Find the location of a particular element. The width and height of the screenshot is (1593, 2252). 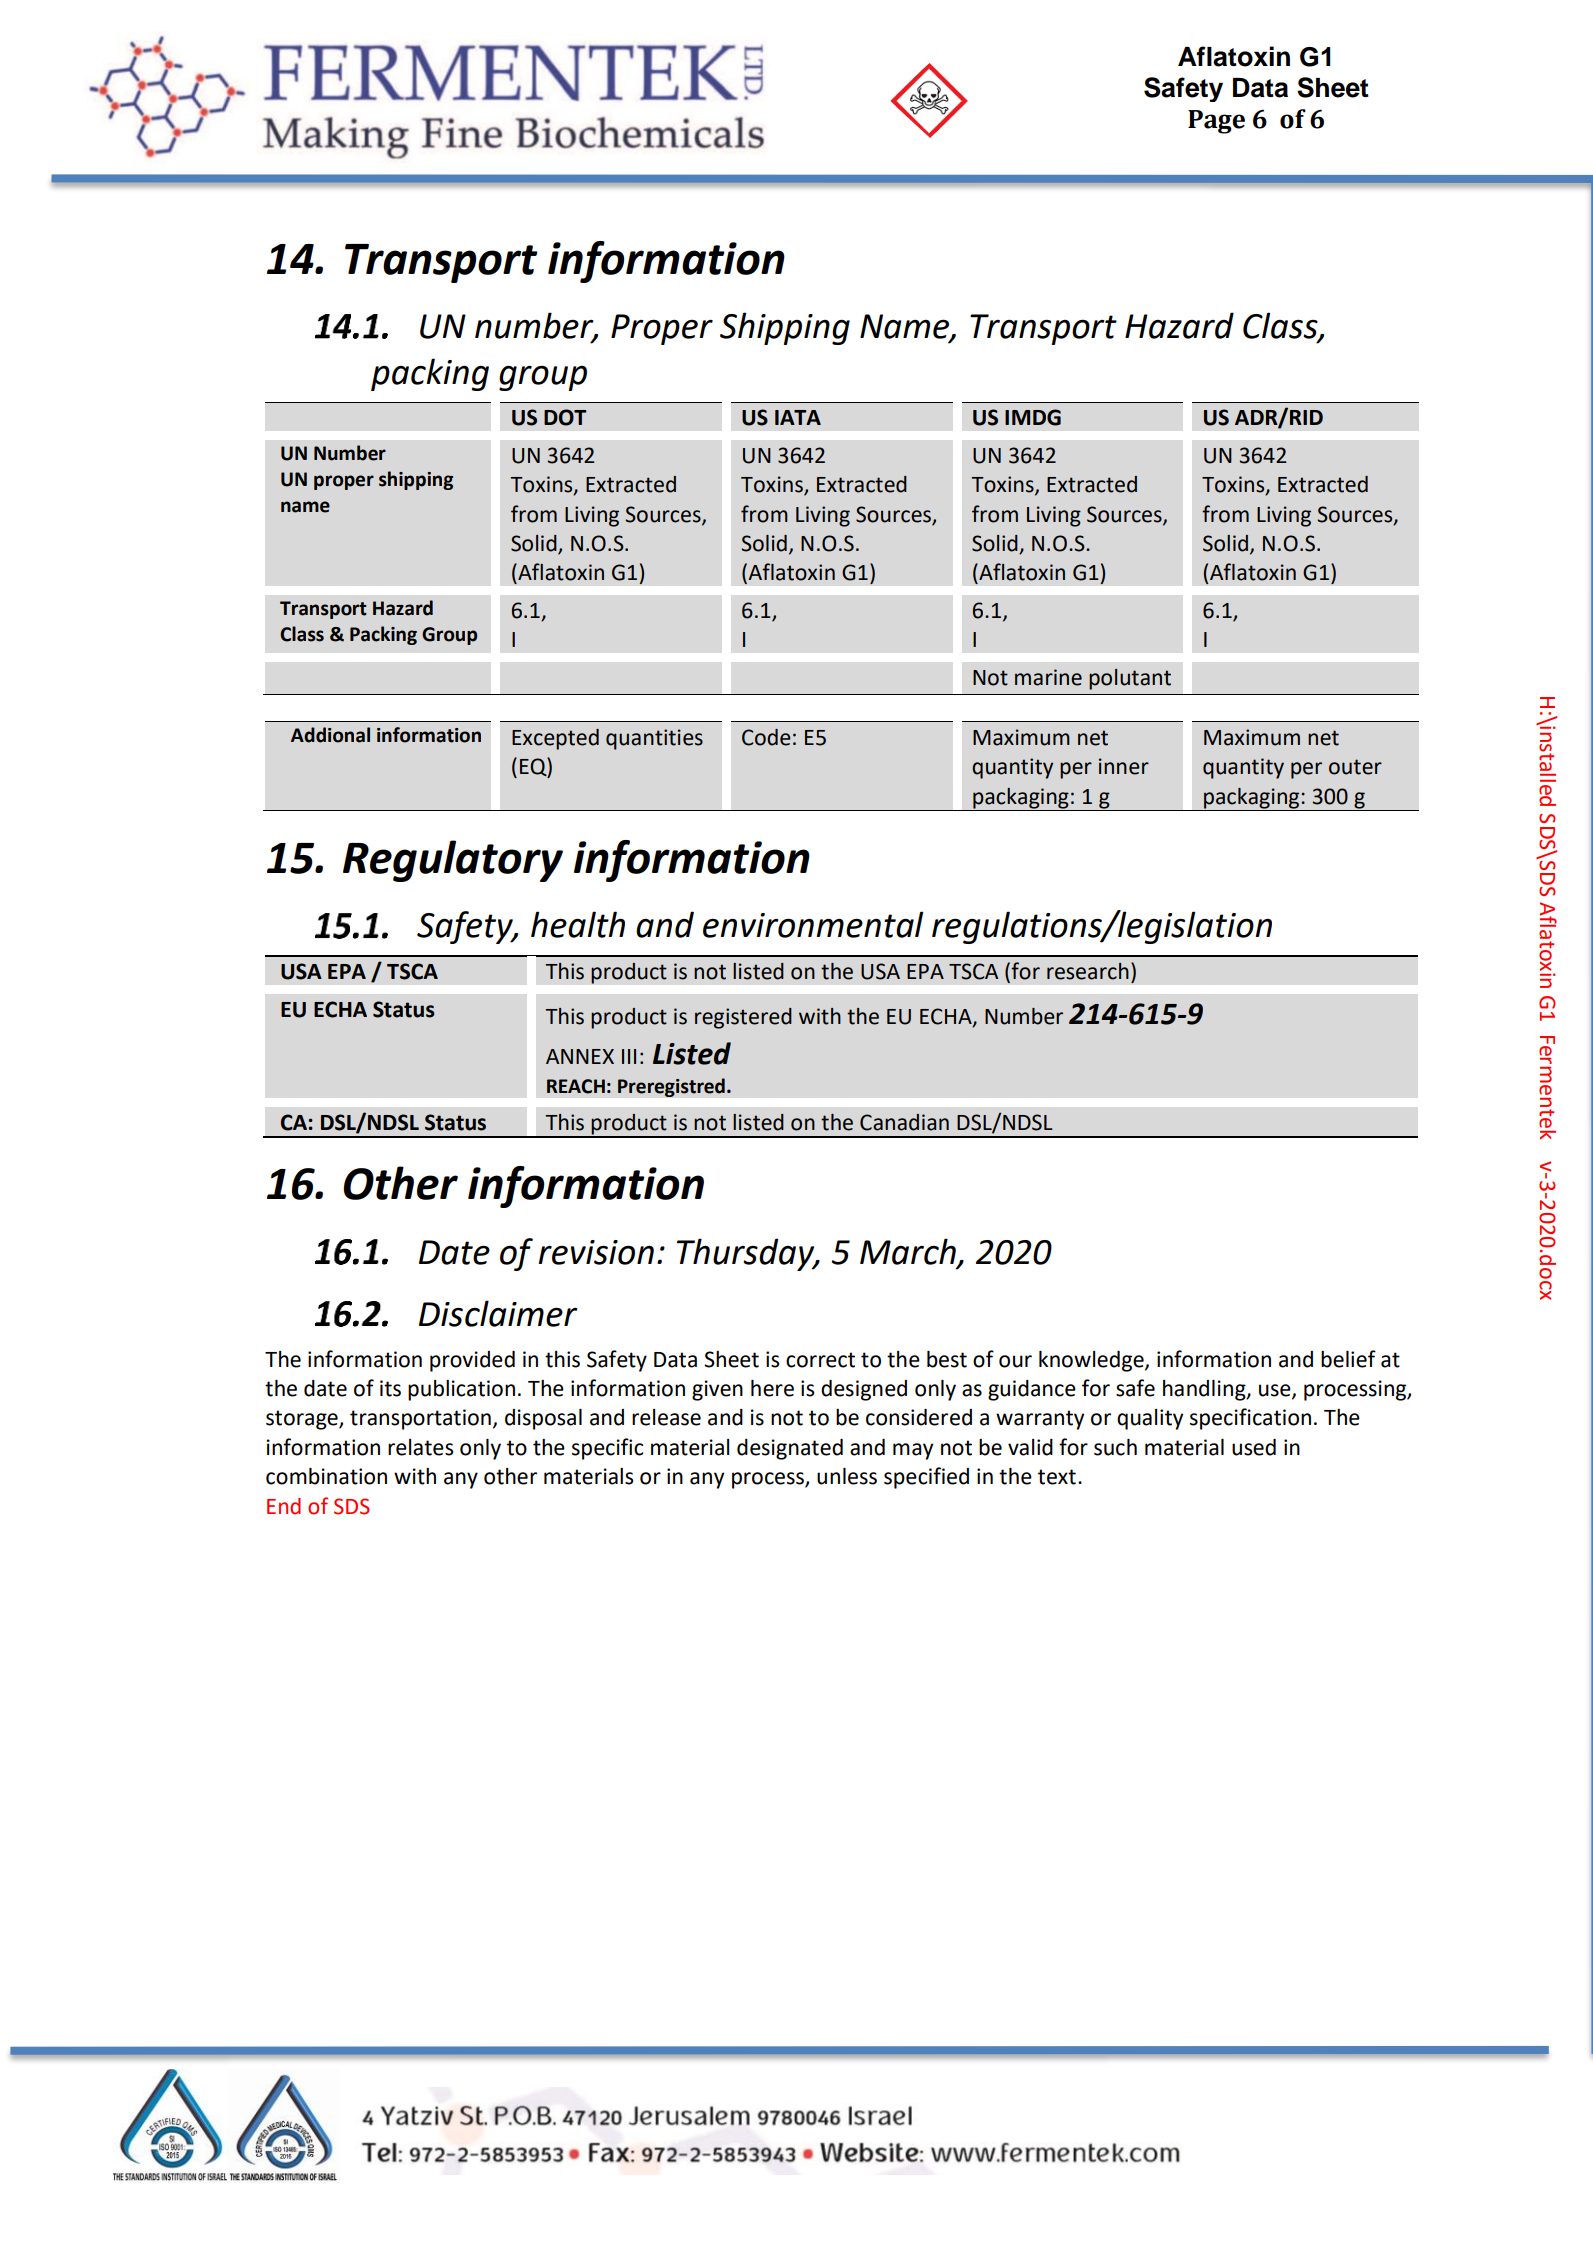

inner is located at coordinates (1124, 766).
